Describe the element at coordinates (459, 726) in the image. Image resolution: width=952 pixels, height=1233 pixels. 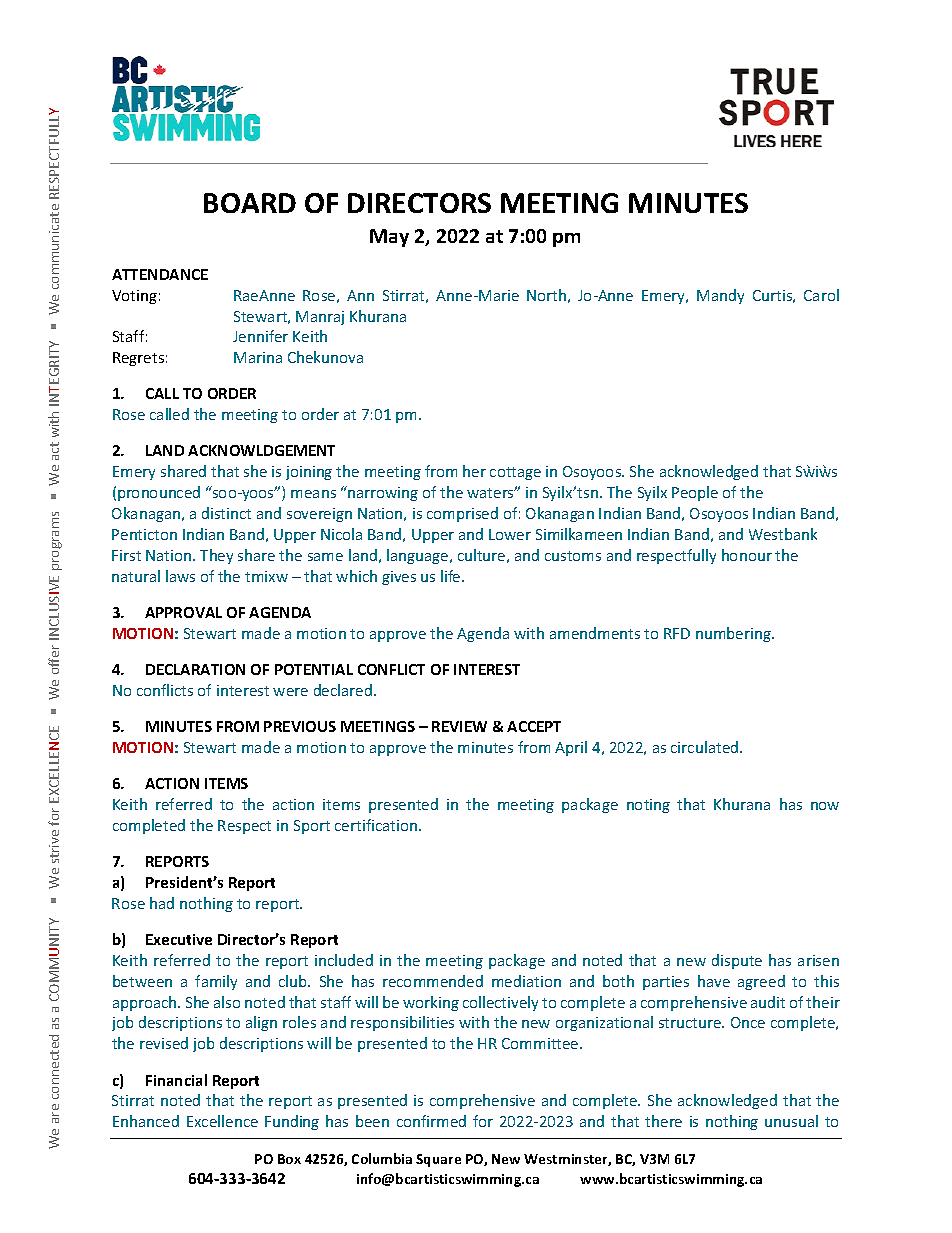
I see `REVIEW` at that location.
